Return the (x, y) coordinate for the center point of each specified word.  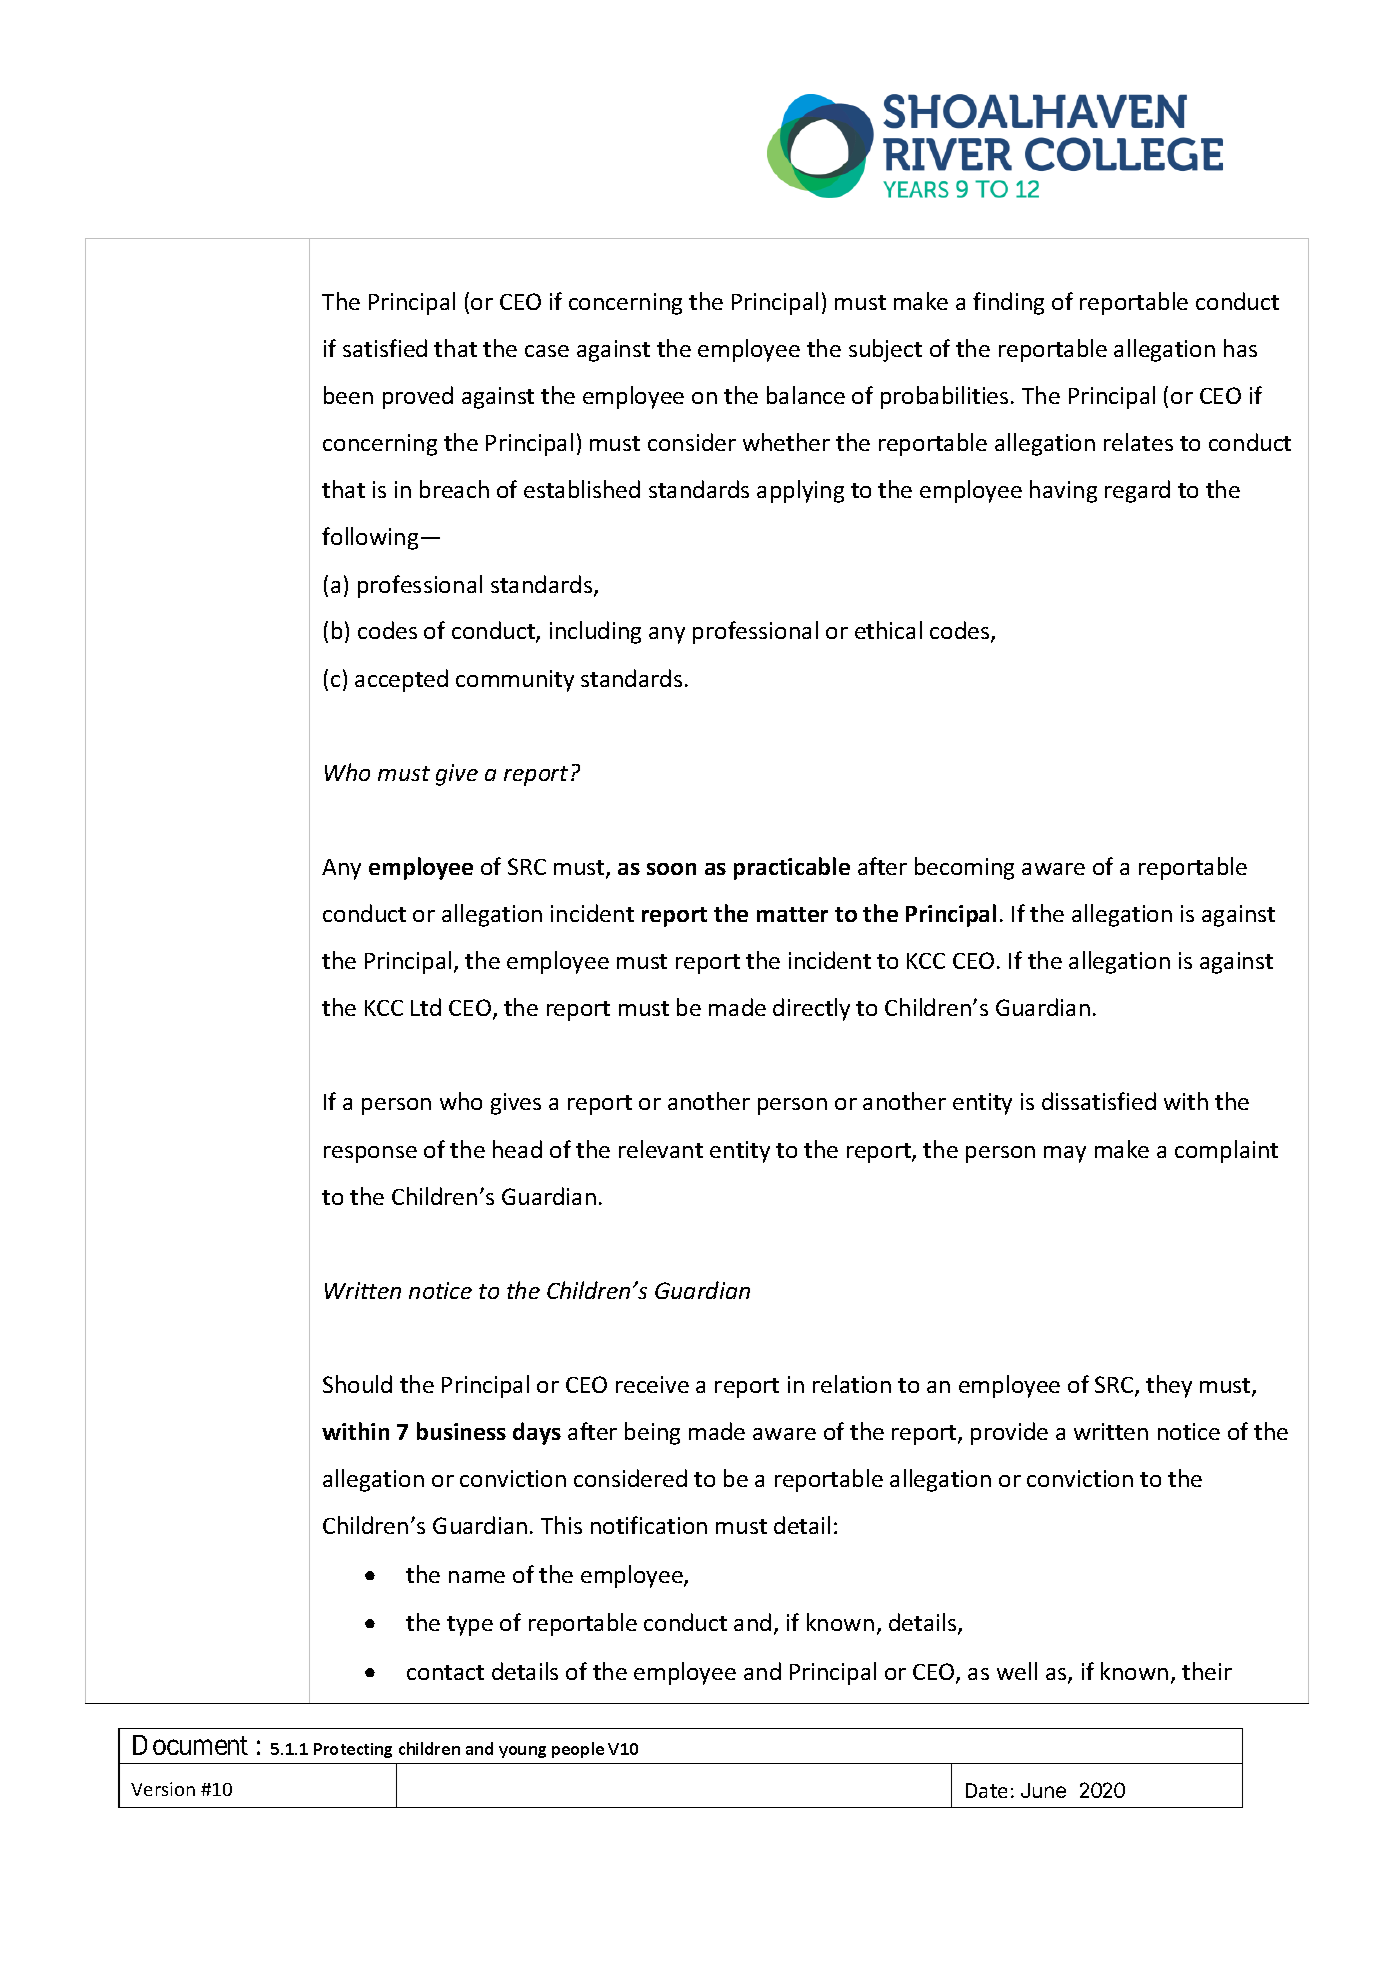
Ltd (426, 1007)
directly (811, 1009)
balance (806, 395)
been (348, 395)
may (1065, 1154)
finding (1008, 303)
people (578, 1750)
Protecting (353, 1750)
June (1043, 1790)
